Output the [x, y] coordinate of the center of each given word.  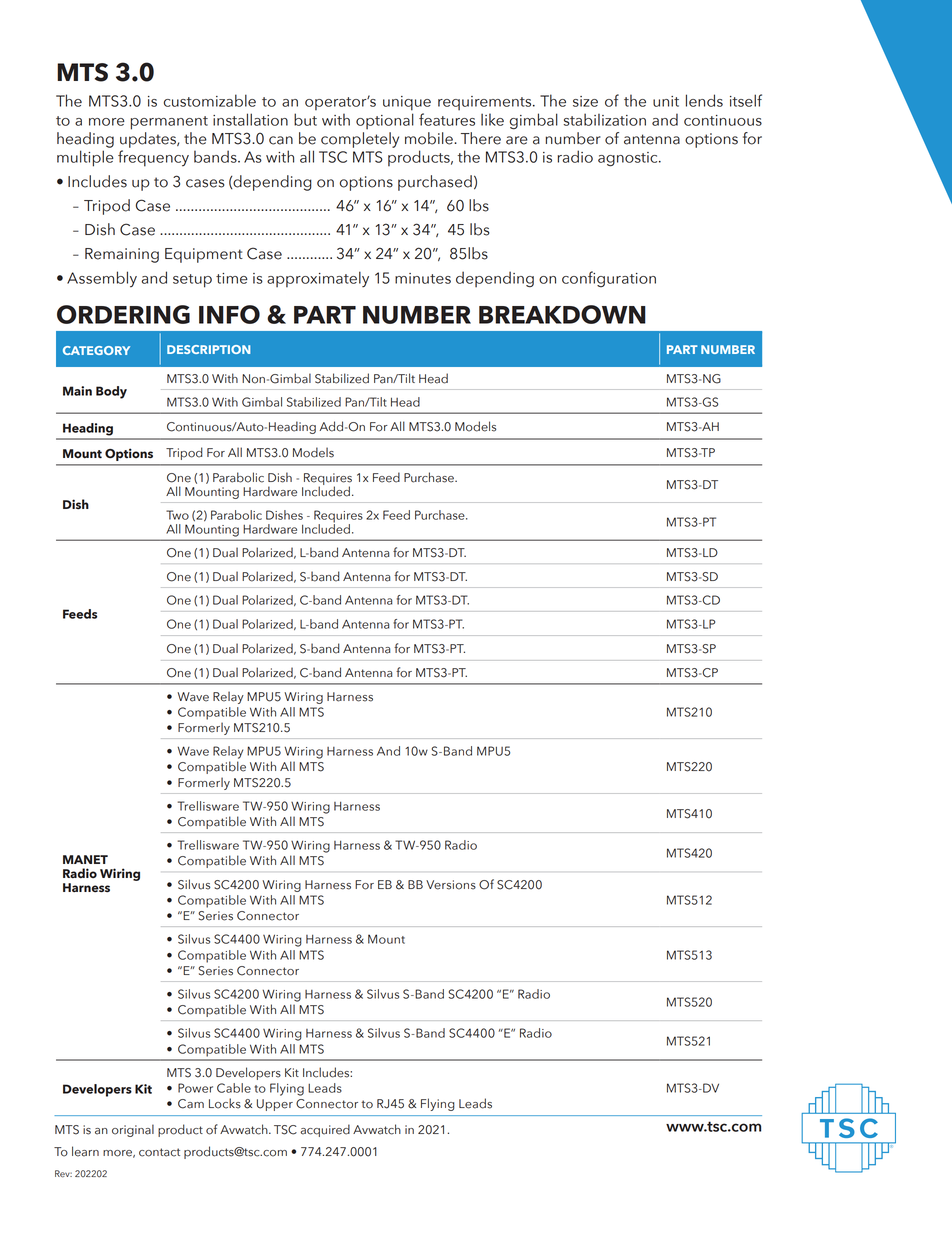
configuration [609, 279]
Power [195, 1088]
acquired [325, 1130]
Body [111, 392]
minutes [423, 278]
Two [177, 515]
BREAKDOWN [562, 314]
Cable [234, 1088]
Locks [225, 1103]
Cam [191, 1104]
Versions [451, 885]
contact [159, 1152]
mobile [430, 138]
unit [666, 101]
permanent [169, 123]
